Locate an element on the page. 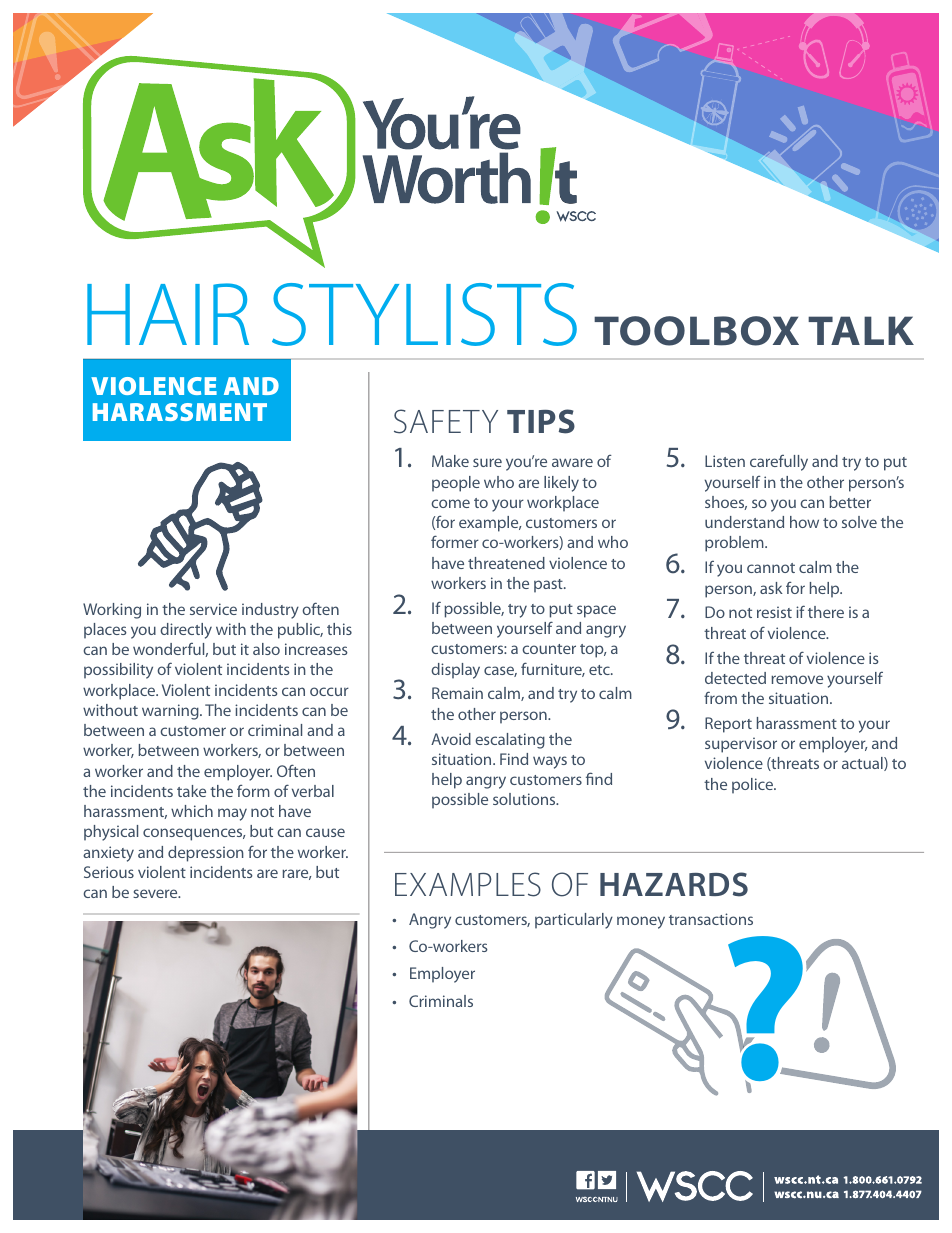 The height and width of the document is (1233, 952). particularly is located at coordinates (574, 921).
